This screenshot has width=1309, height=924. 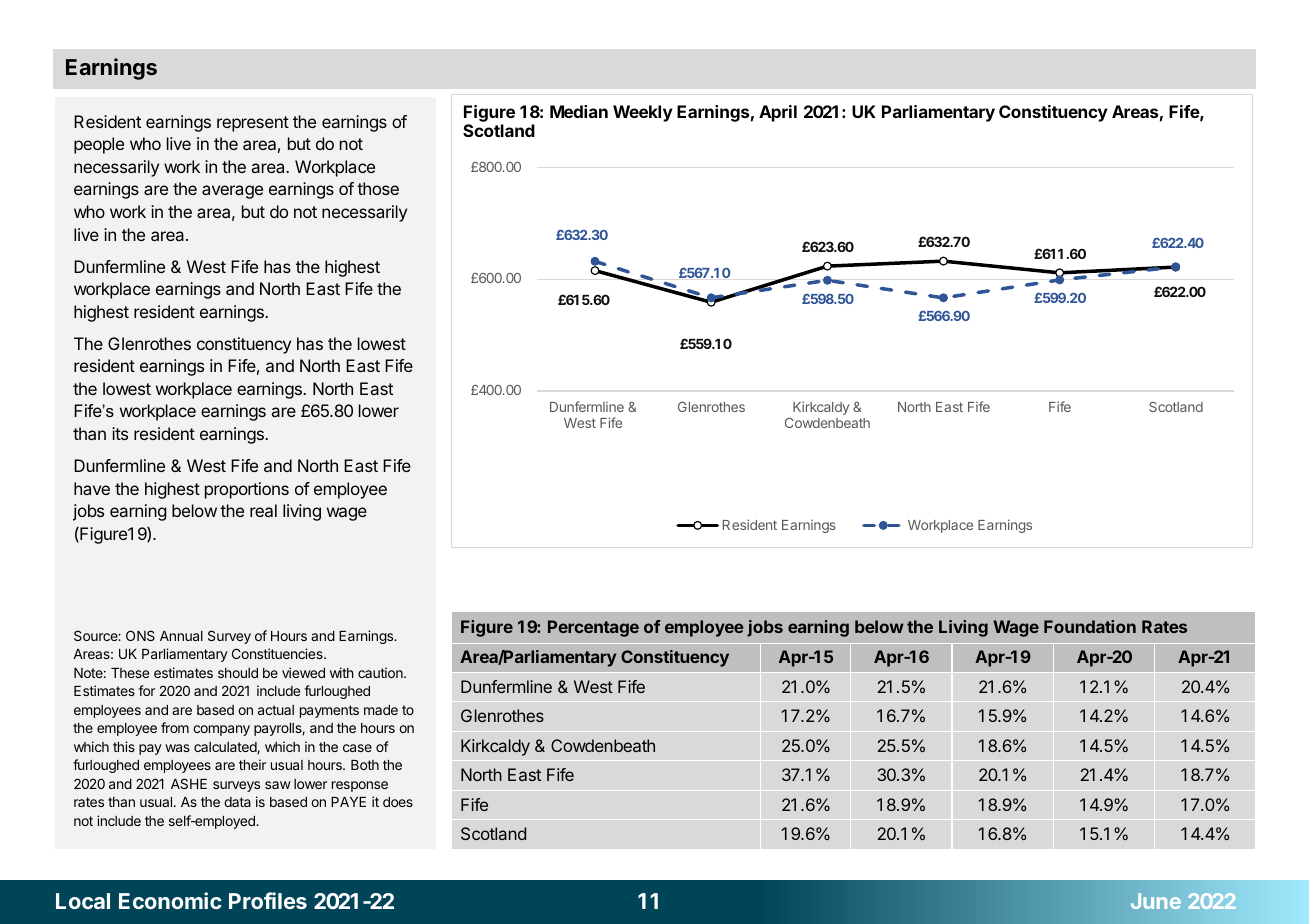 What do you see at coordinates (253, 124) in the screenshot?
I see `represent` at bounding box center [253, 124].
